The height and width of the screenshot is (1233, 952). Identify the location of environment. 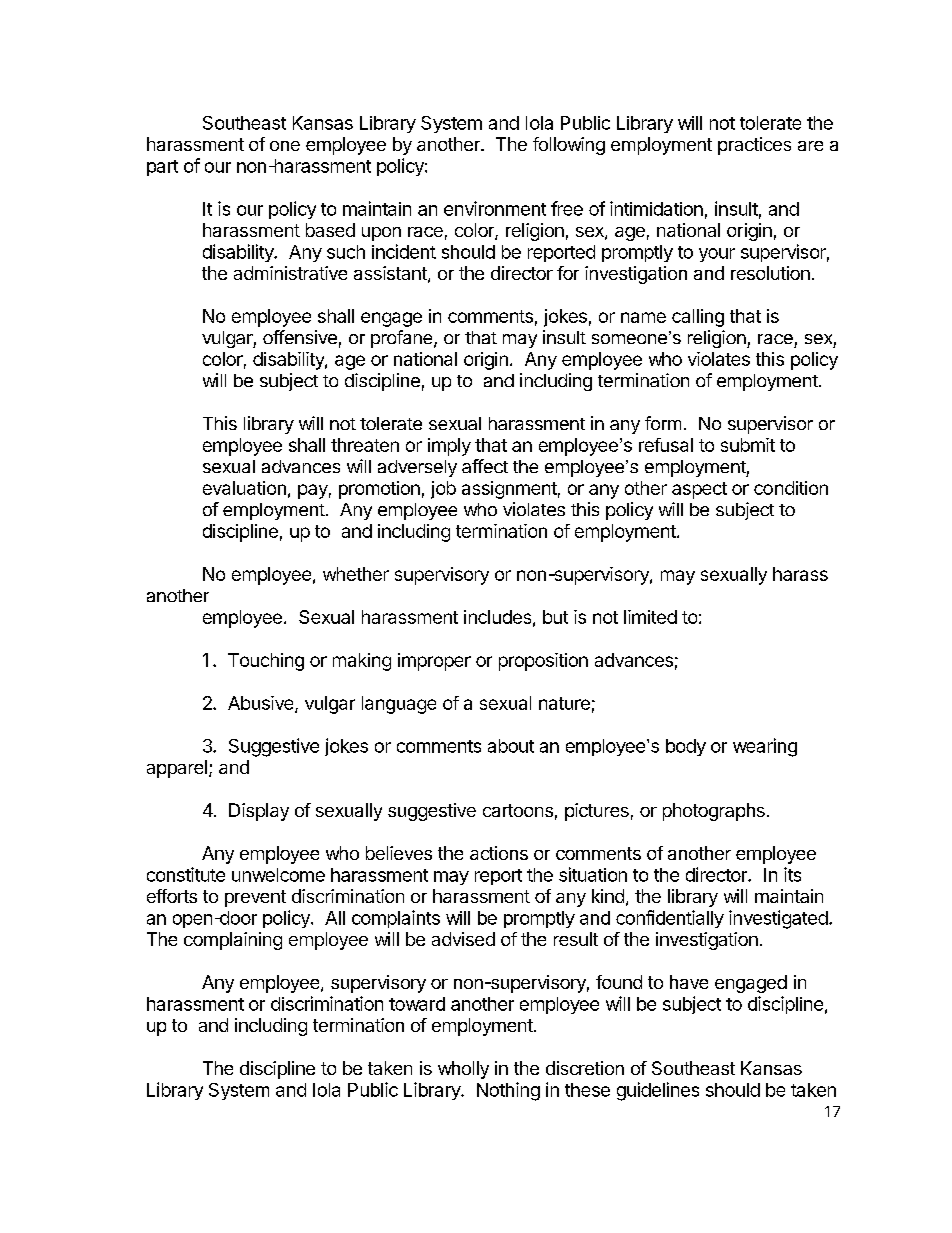
(495, 208).
